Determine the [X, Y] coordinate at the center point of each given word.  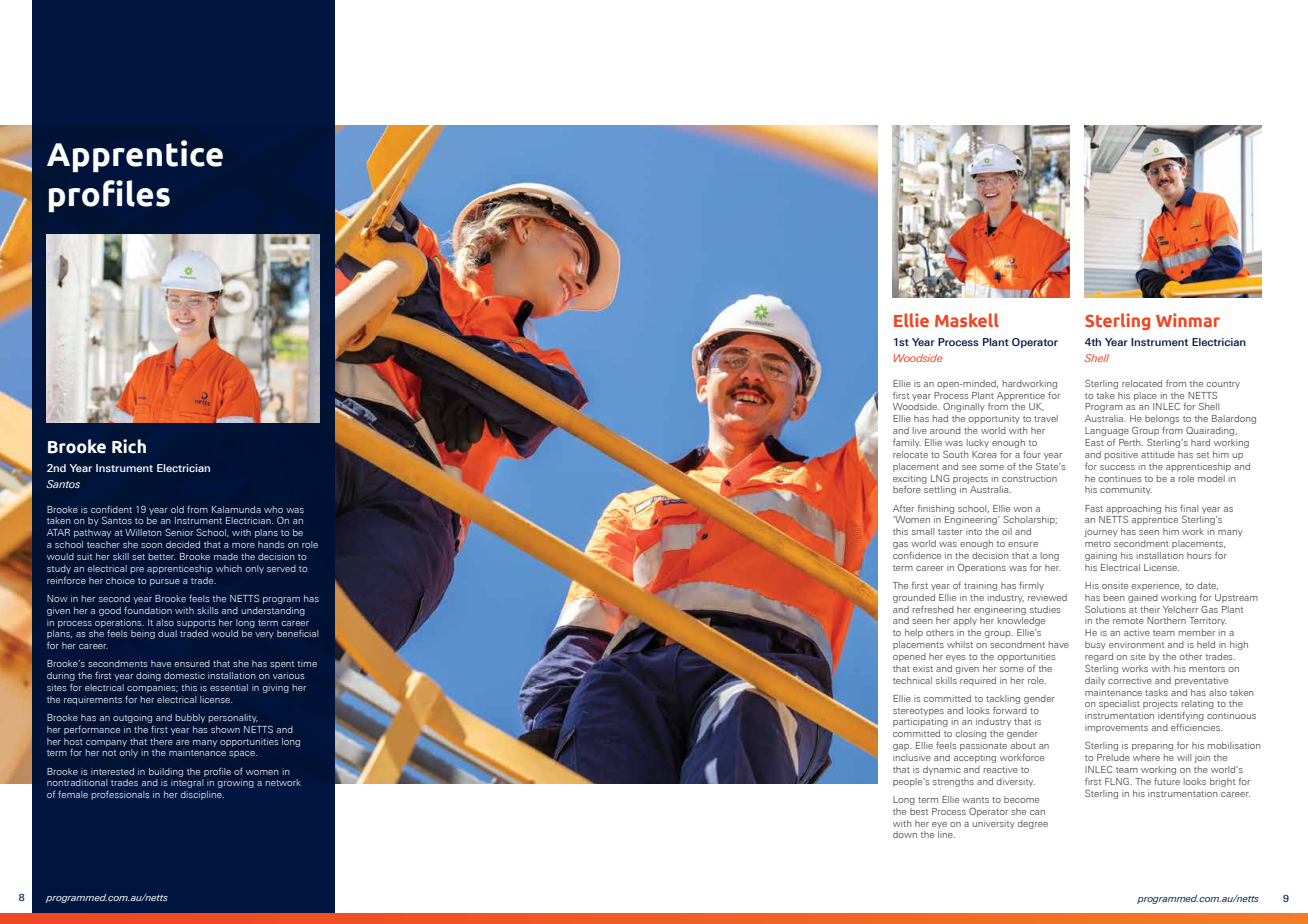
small [923, 531]
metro [1098, 544]
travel [1046, 418]
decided [183, 544]
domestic [184, 675]
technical [912, 680]
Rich [129, 446]
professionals [120, 795]
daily [1095, 681]
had [940, 418]
